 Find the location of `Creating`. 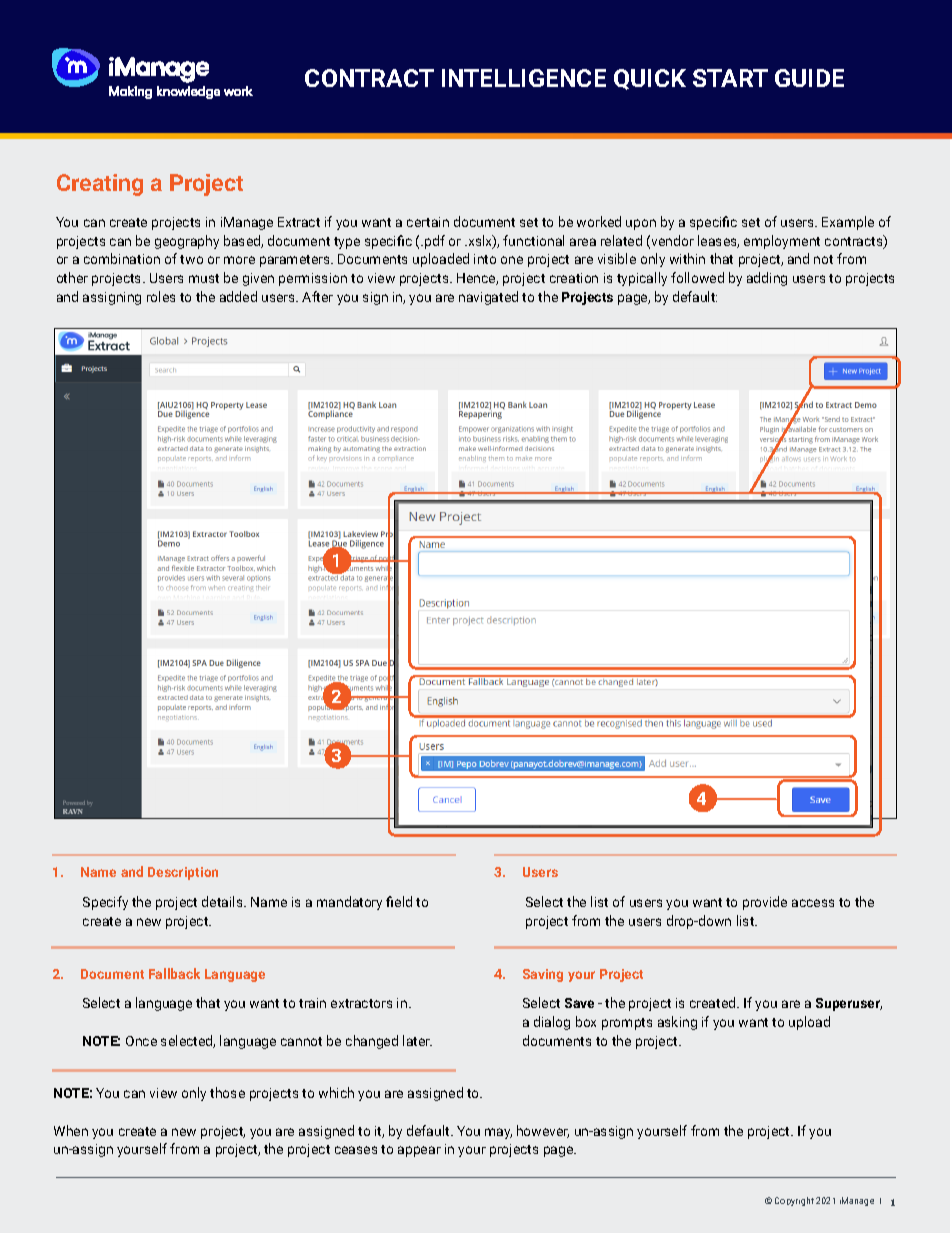

Creating is located at coordinates (100, 185).
